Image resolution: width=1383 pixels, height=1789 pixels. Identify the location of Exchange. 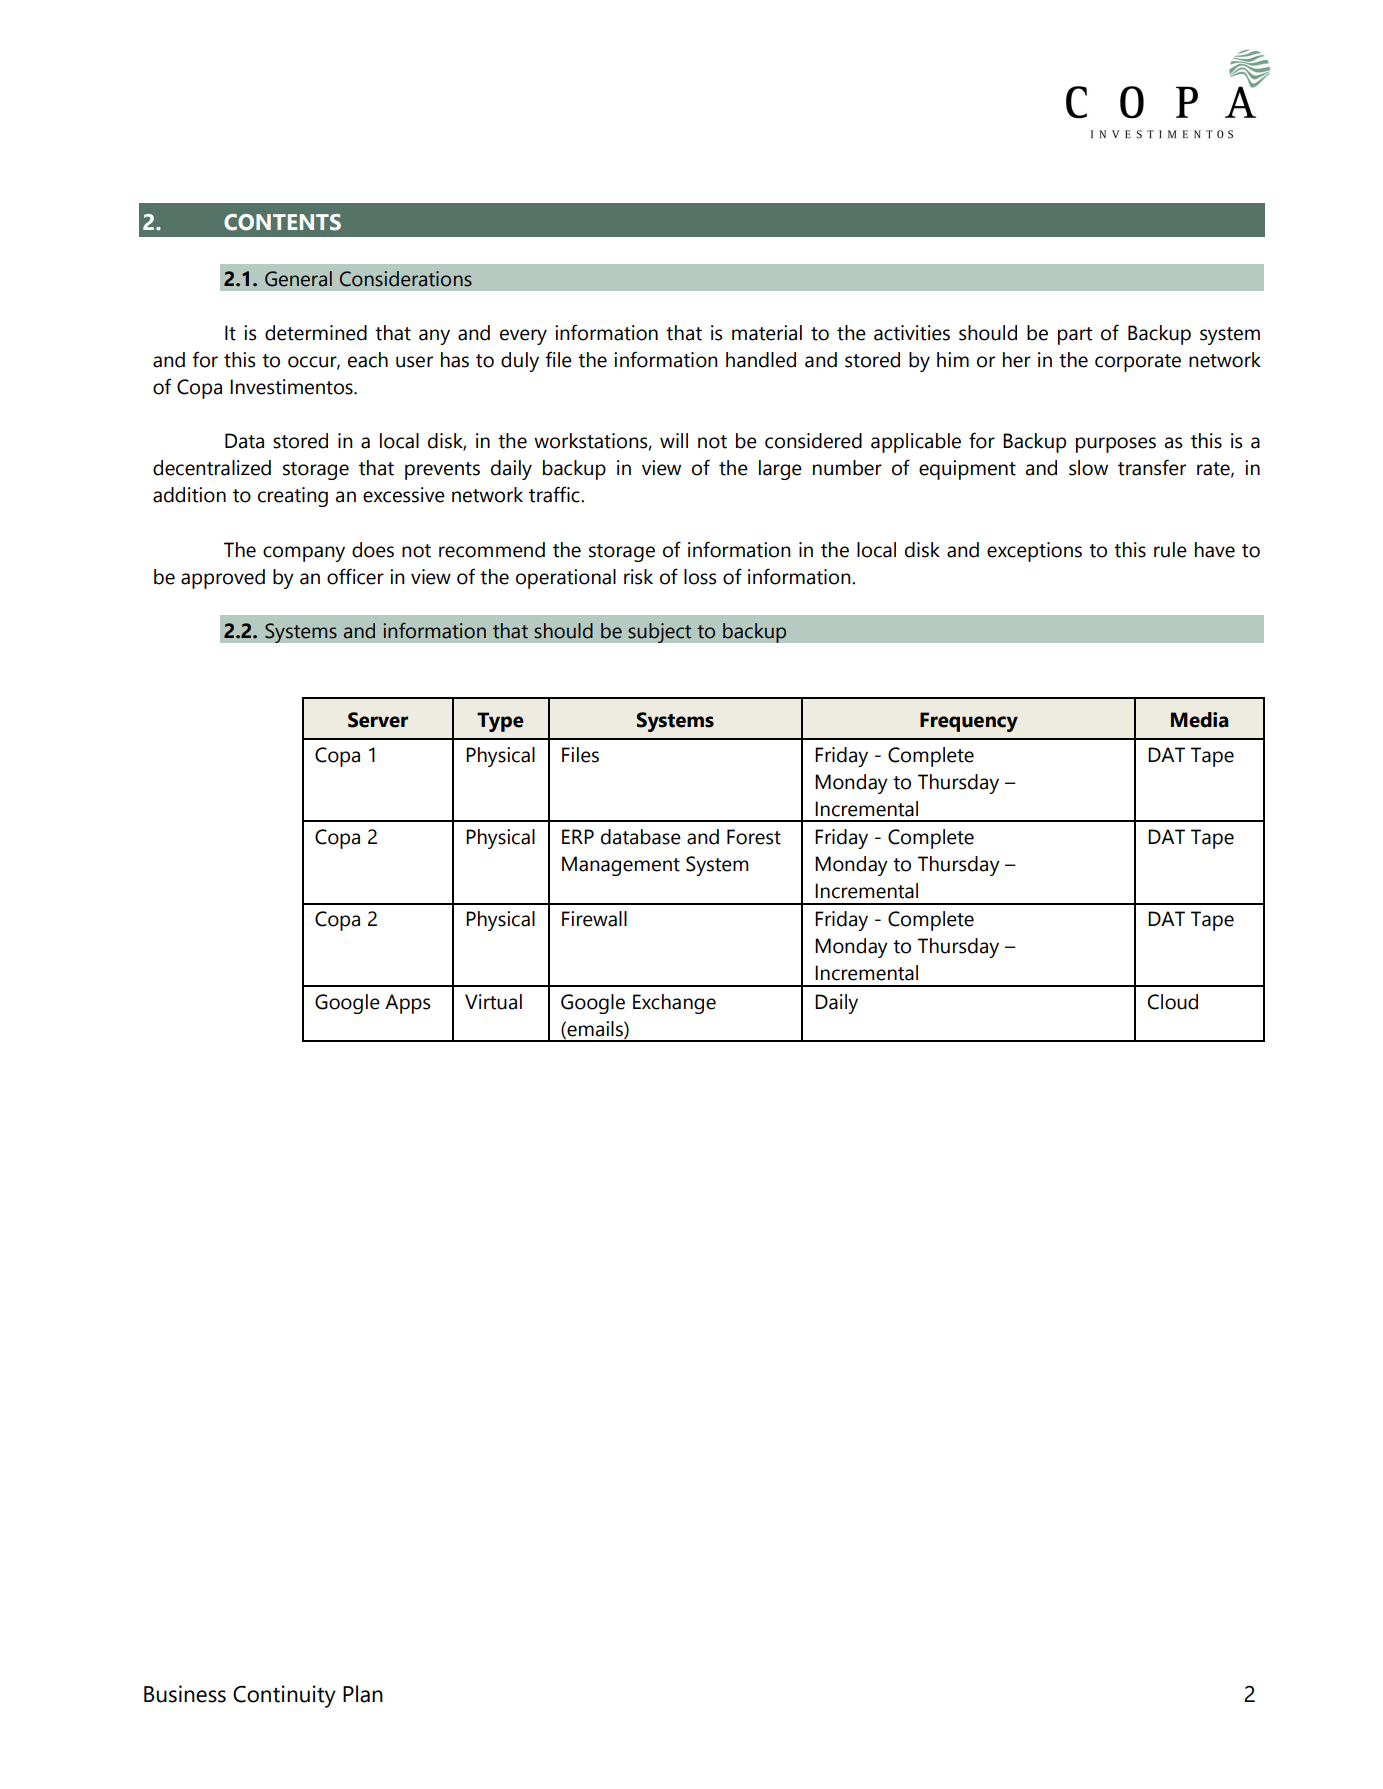
(674, 1004).
